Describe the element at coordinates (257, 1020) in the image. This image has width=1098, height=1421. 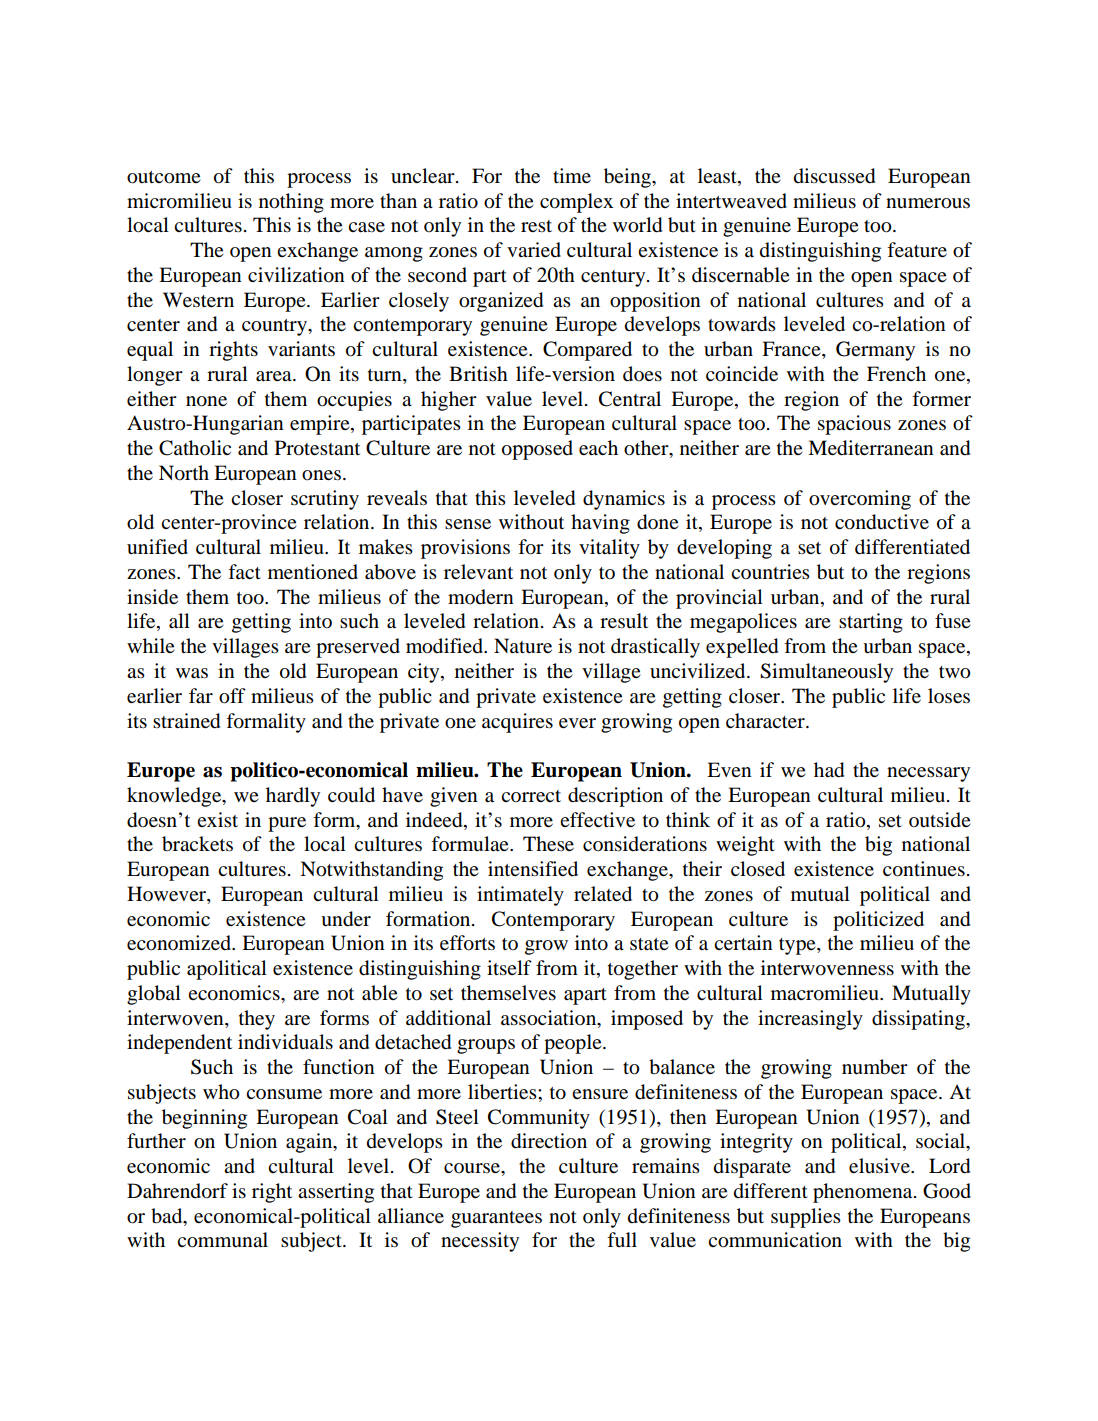
I see `they` at that location.
